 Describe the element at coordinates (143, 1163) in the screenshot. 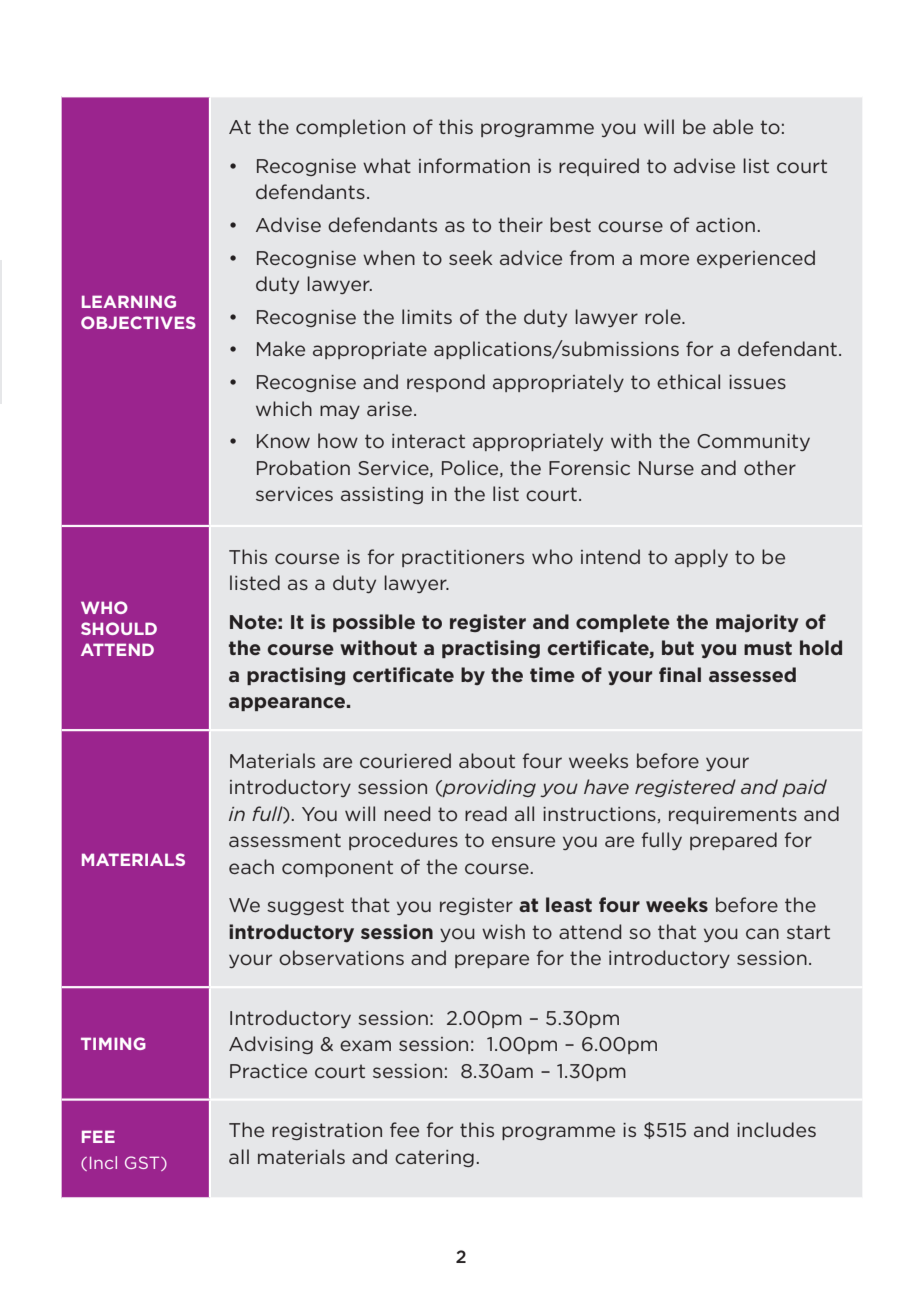

I see `GST` at that location.
